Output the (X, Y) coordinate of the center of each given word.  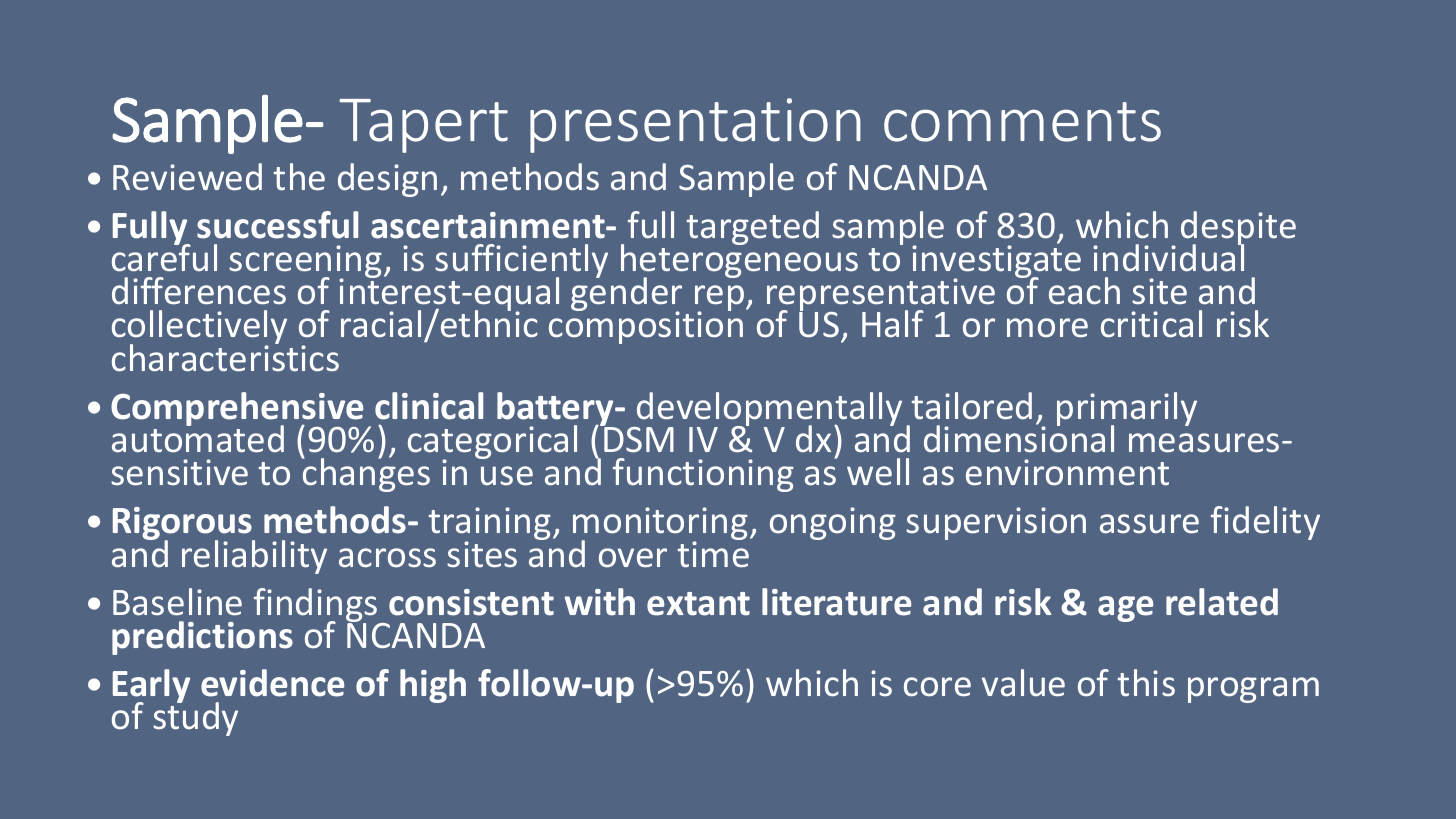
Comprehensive (237, 410)
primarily (1127, 410)
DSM (638, 439)
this (1146, 683)
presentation (695, 125)
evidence (272, 683)
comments (1022, 122)
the (299, 177)
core (937, 687)
